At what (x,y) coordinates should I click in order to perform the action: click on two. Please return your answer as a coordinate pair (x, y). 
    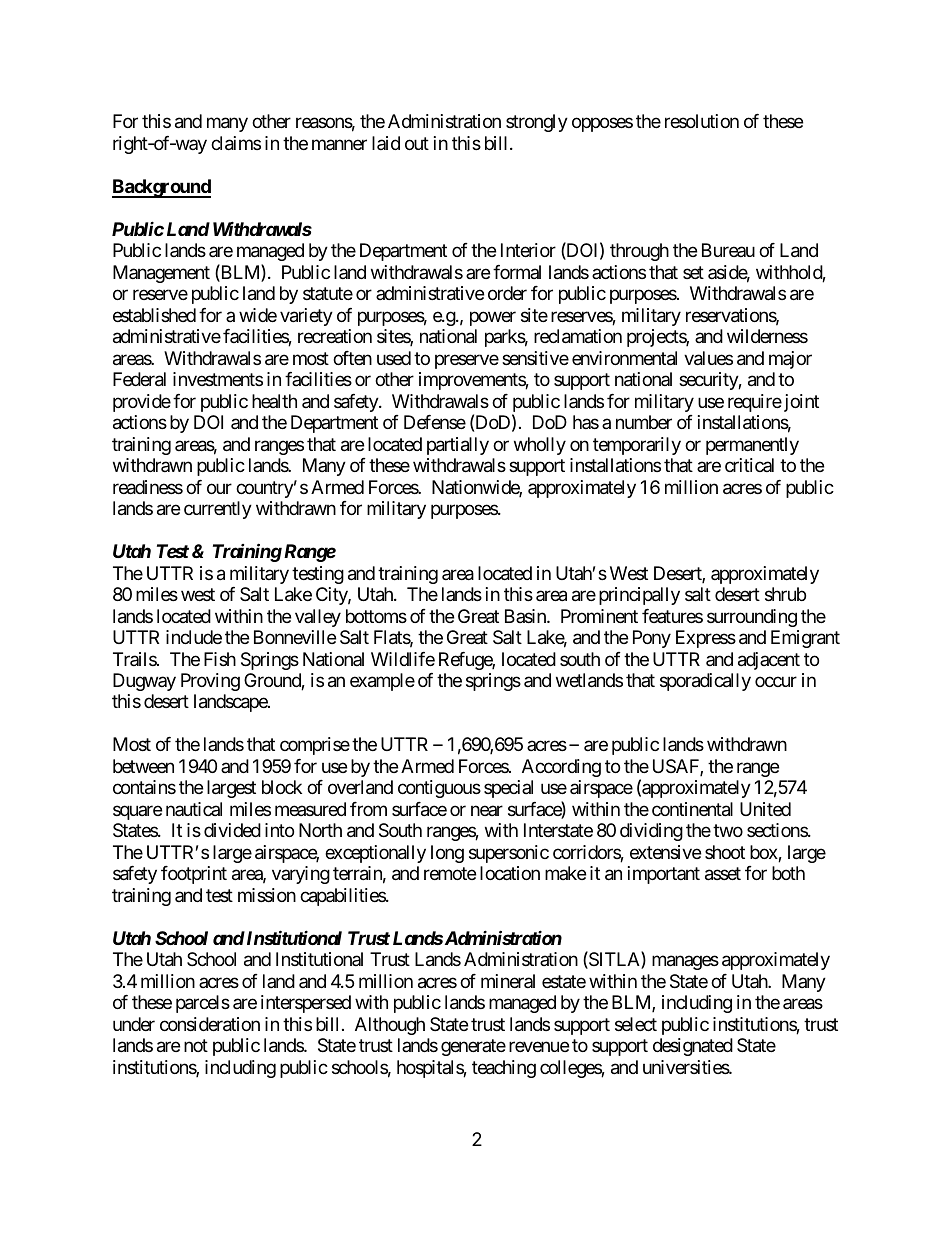
    Looking at the image, I should click on (728, 831).
